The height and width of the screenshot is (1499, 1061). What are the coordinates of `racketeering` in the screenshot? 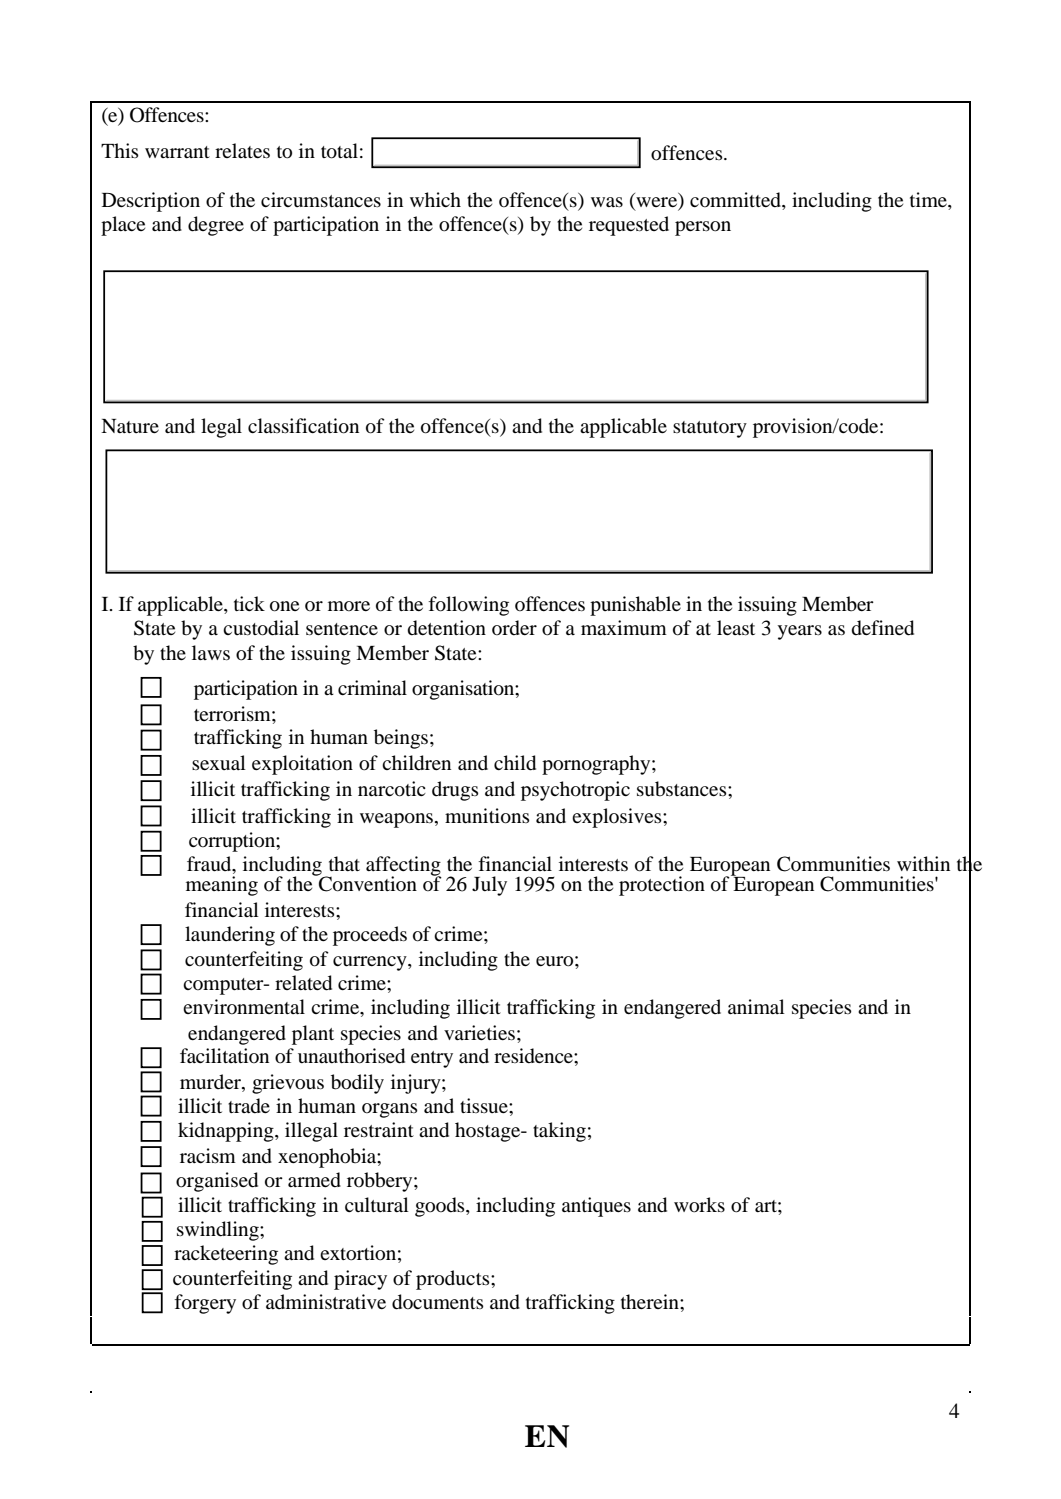 It's located at (226, 1255).
